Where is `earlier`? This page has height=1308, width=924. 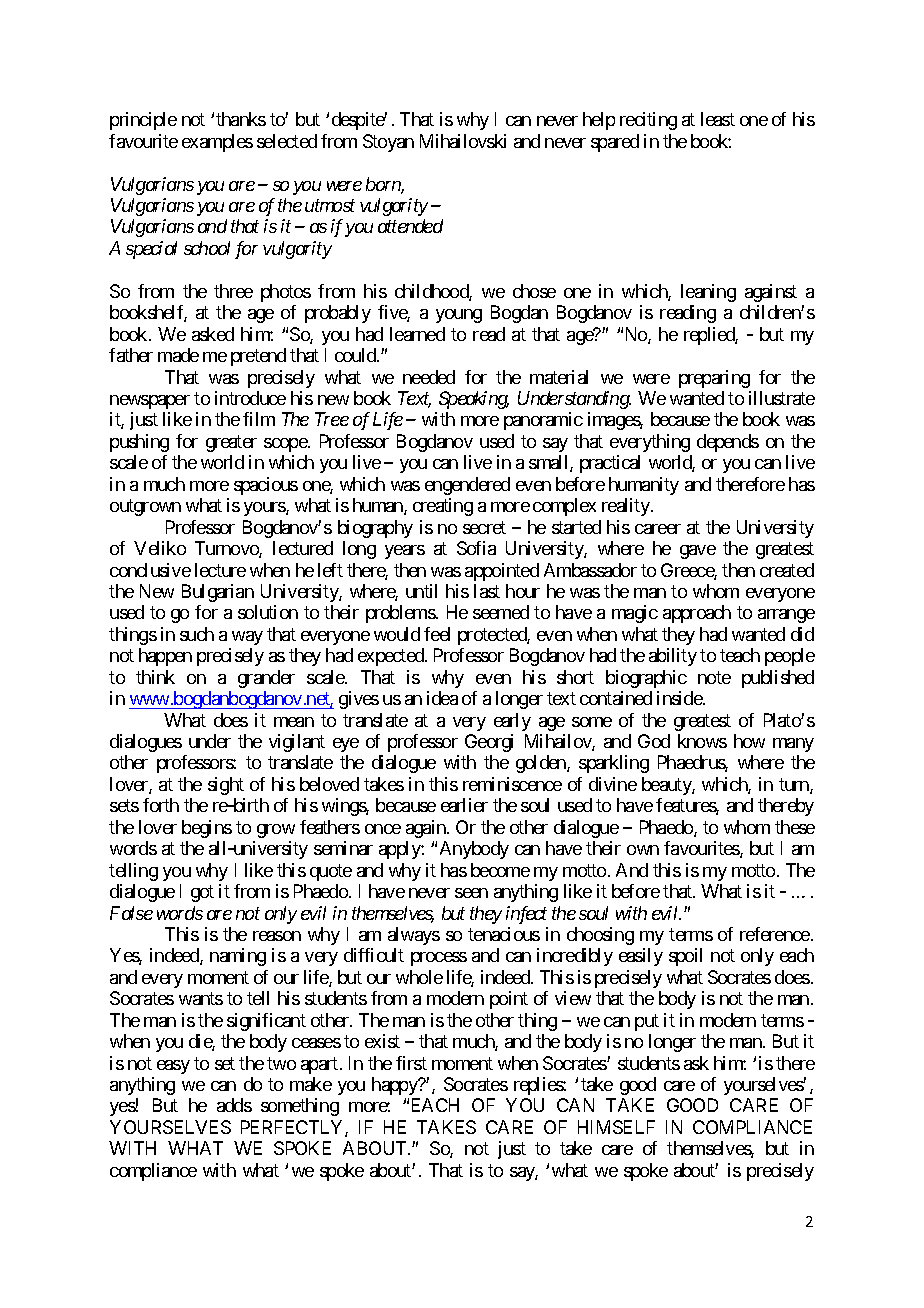 earlier is located at coordinates (464, 805).
